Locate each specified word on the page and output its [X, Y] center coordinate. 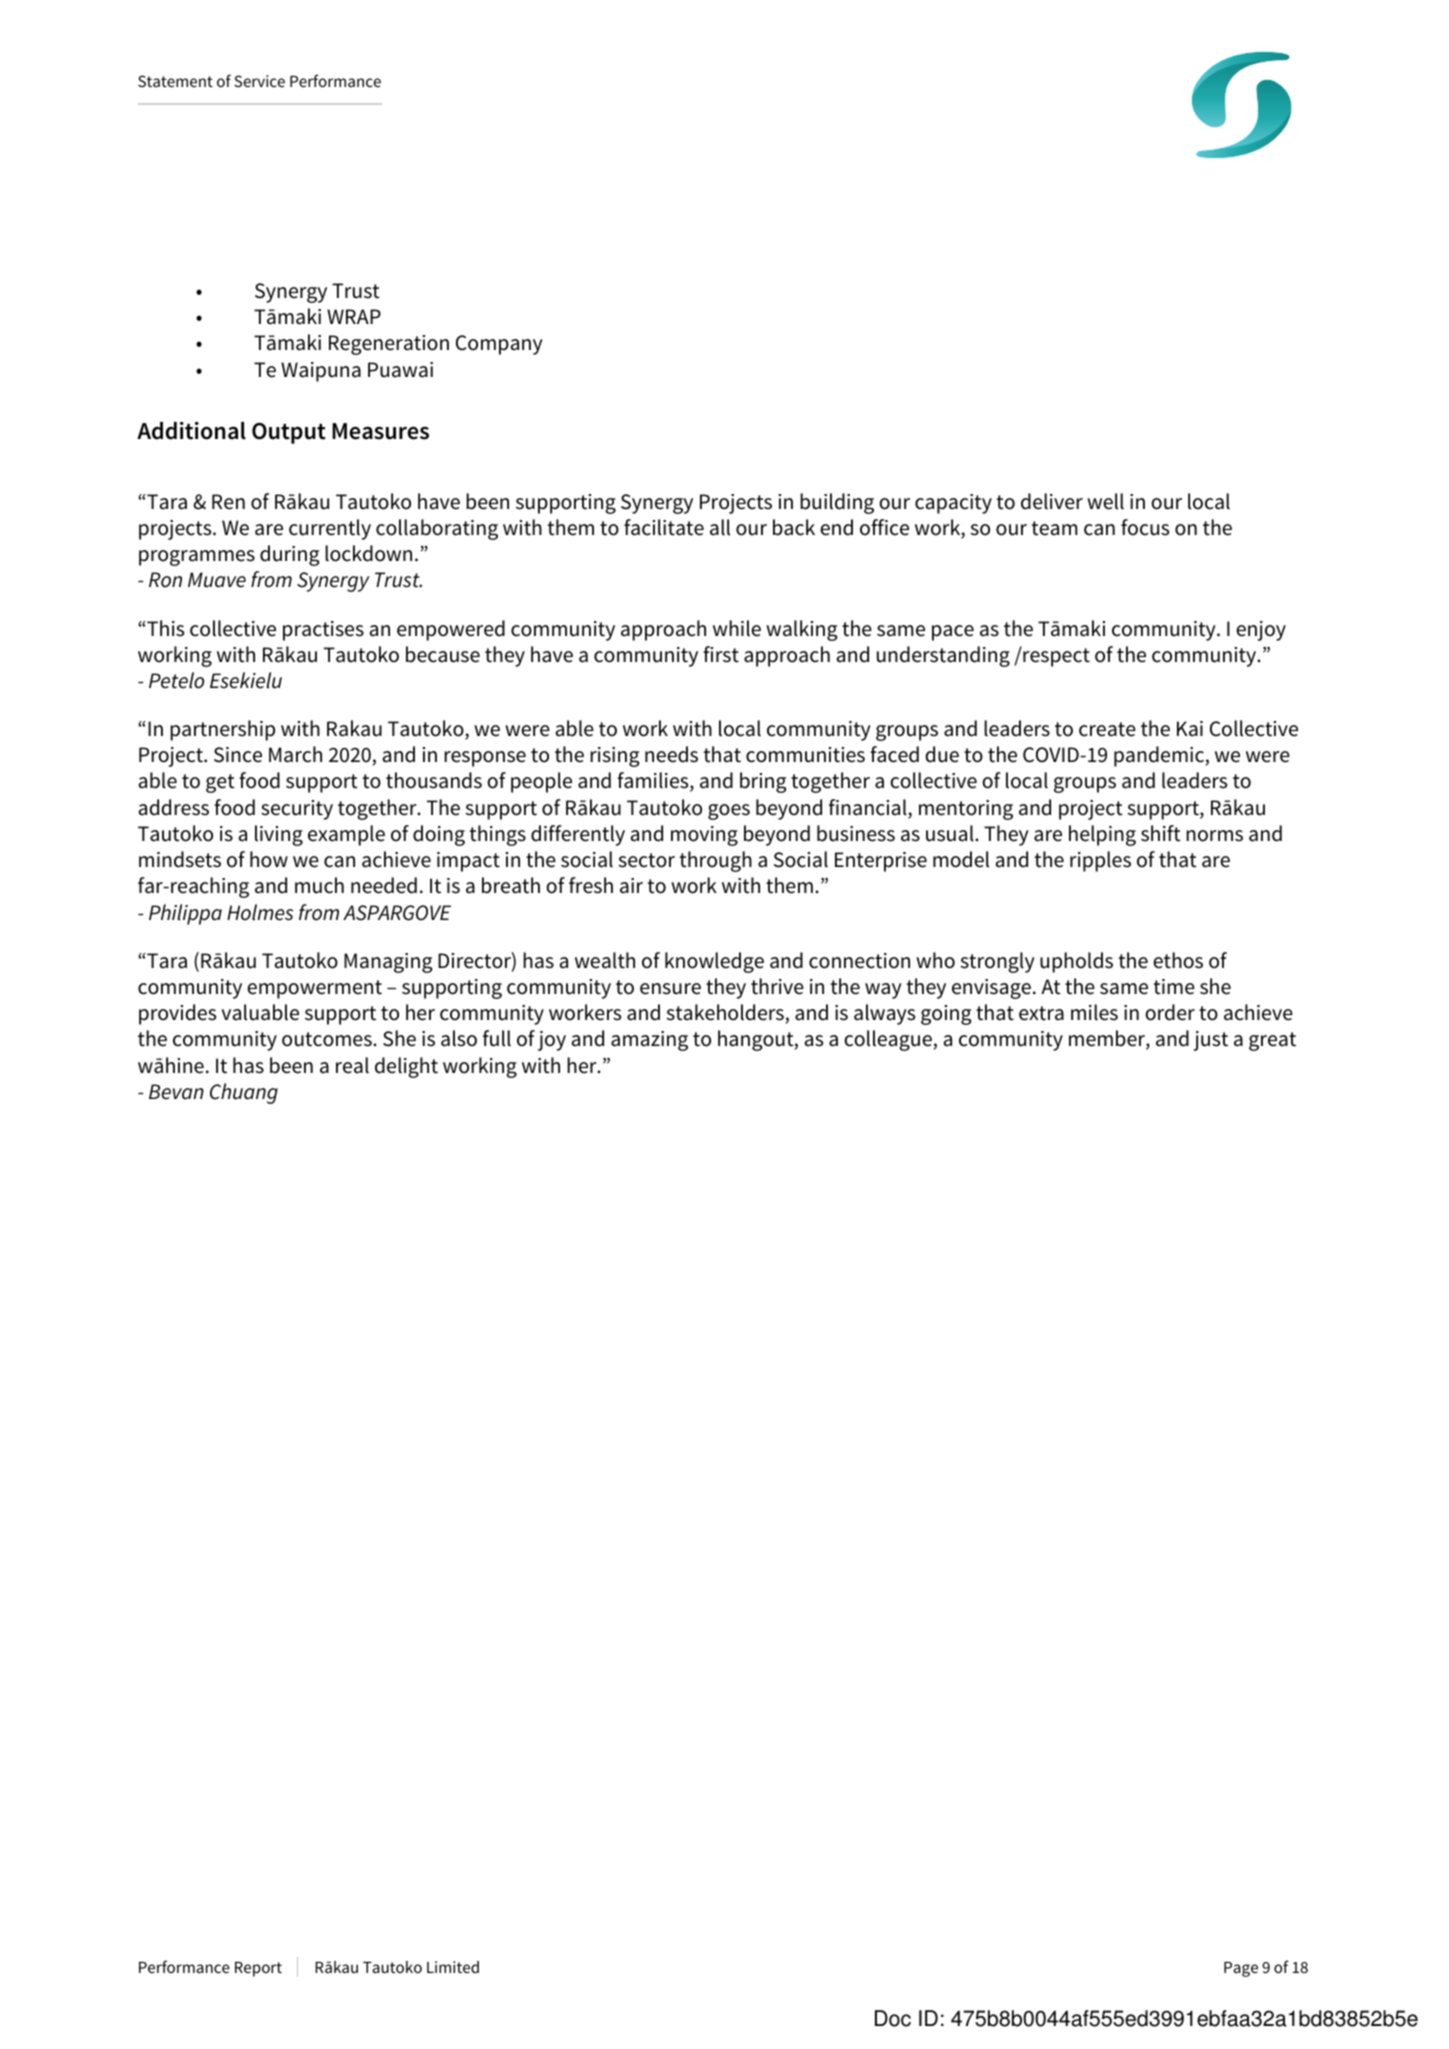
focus [1145, 527]
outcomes [328, 1039]
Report [258, 1969]
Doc [893, 2018]
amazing [649, 1041]
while [737, 628]
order [1170, 1012]
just [1211, 1041]
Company [499, 345]
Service [259, 81]
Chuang [244, 1093]
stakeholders [726, 1013]
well [1105, 501]
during [290, 555]
